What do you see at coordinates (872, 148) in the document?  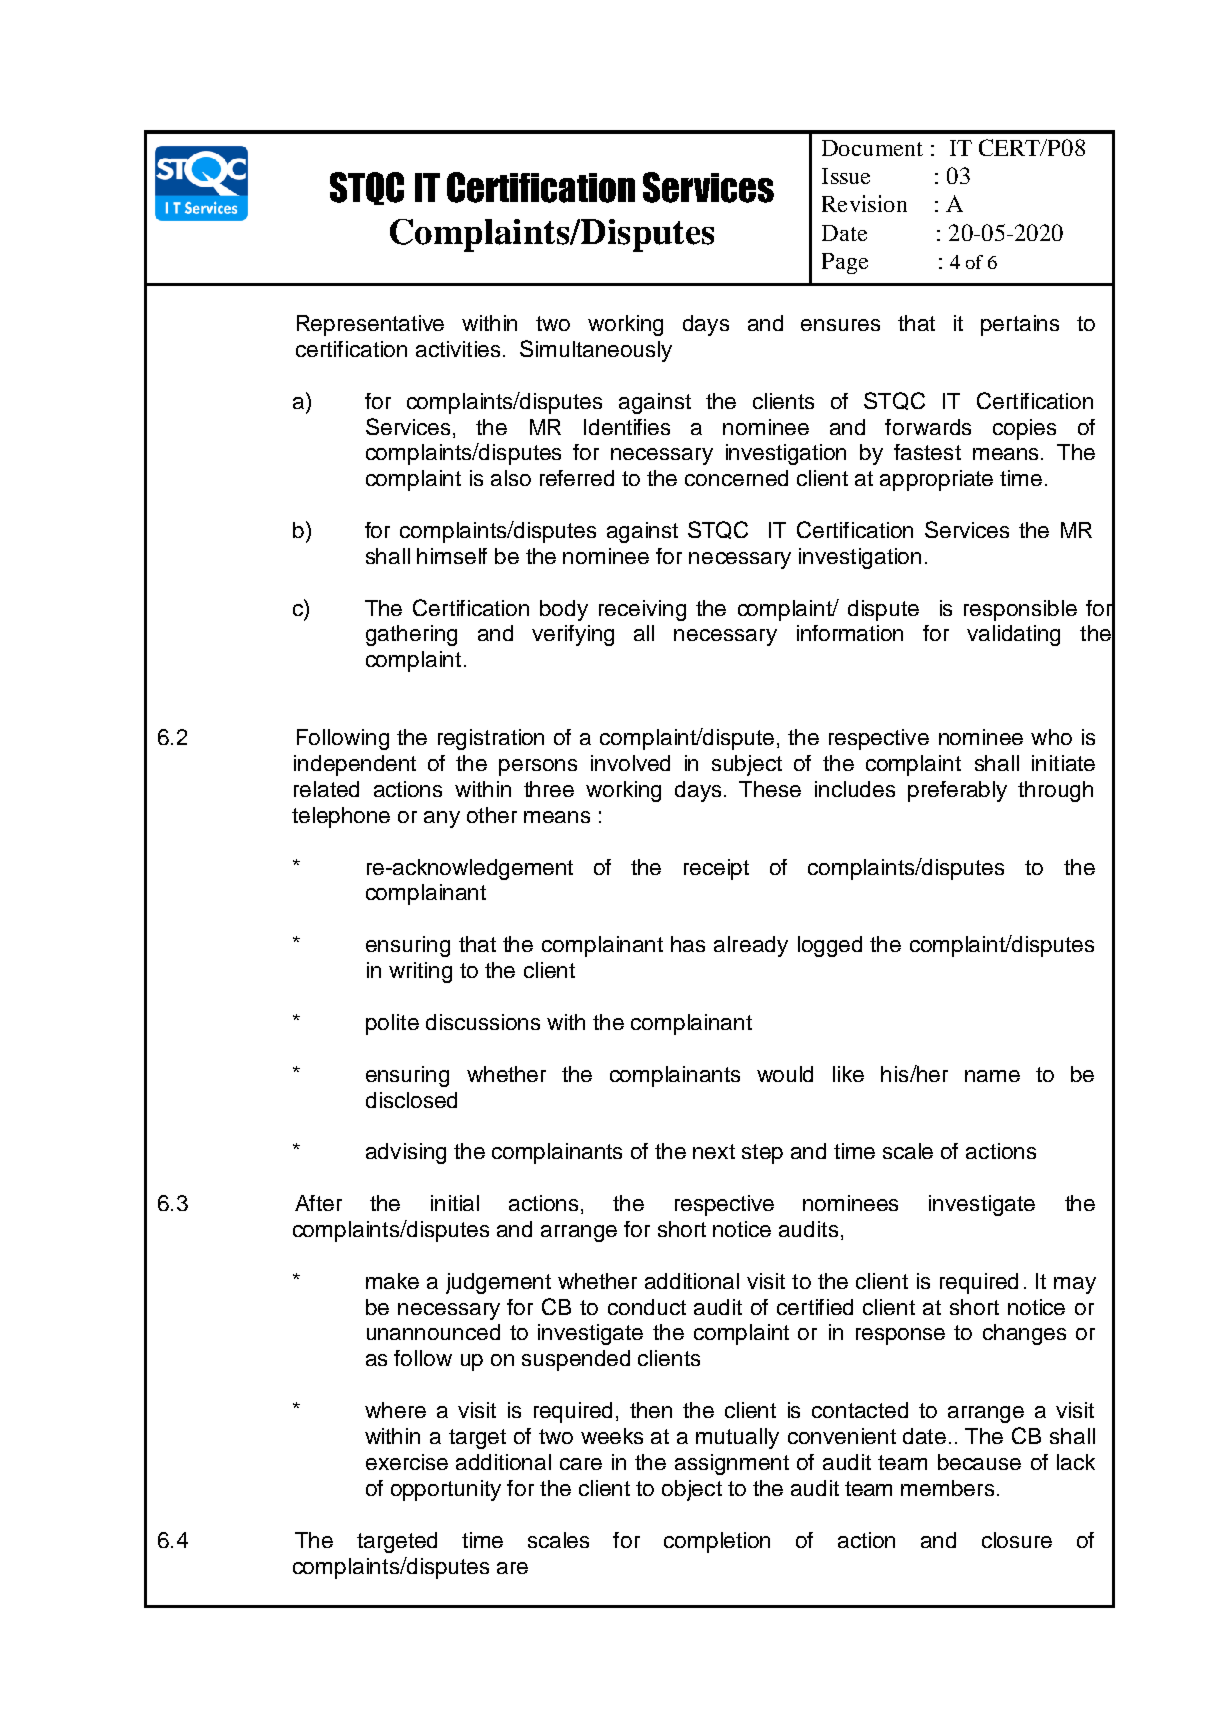 I see `Document` at bounding box center [872, 148].
